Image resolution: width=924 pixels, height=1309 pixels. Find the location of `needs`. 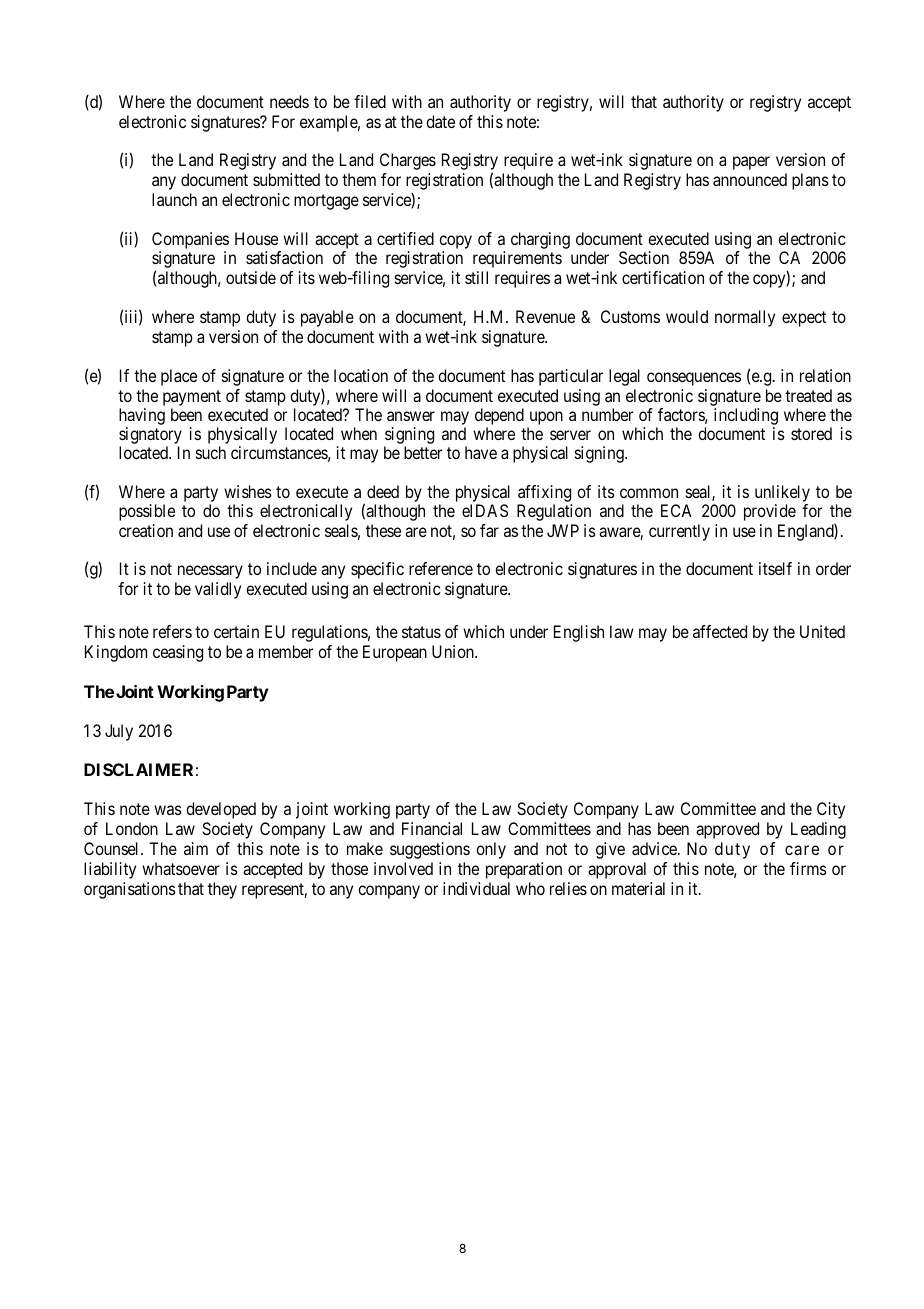

needs is located at coordinates (289, 101).
